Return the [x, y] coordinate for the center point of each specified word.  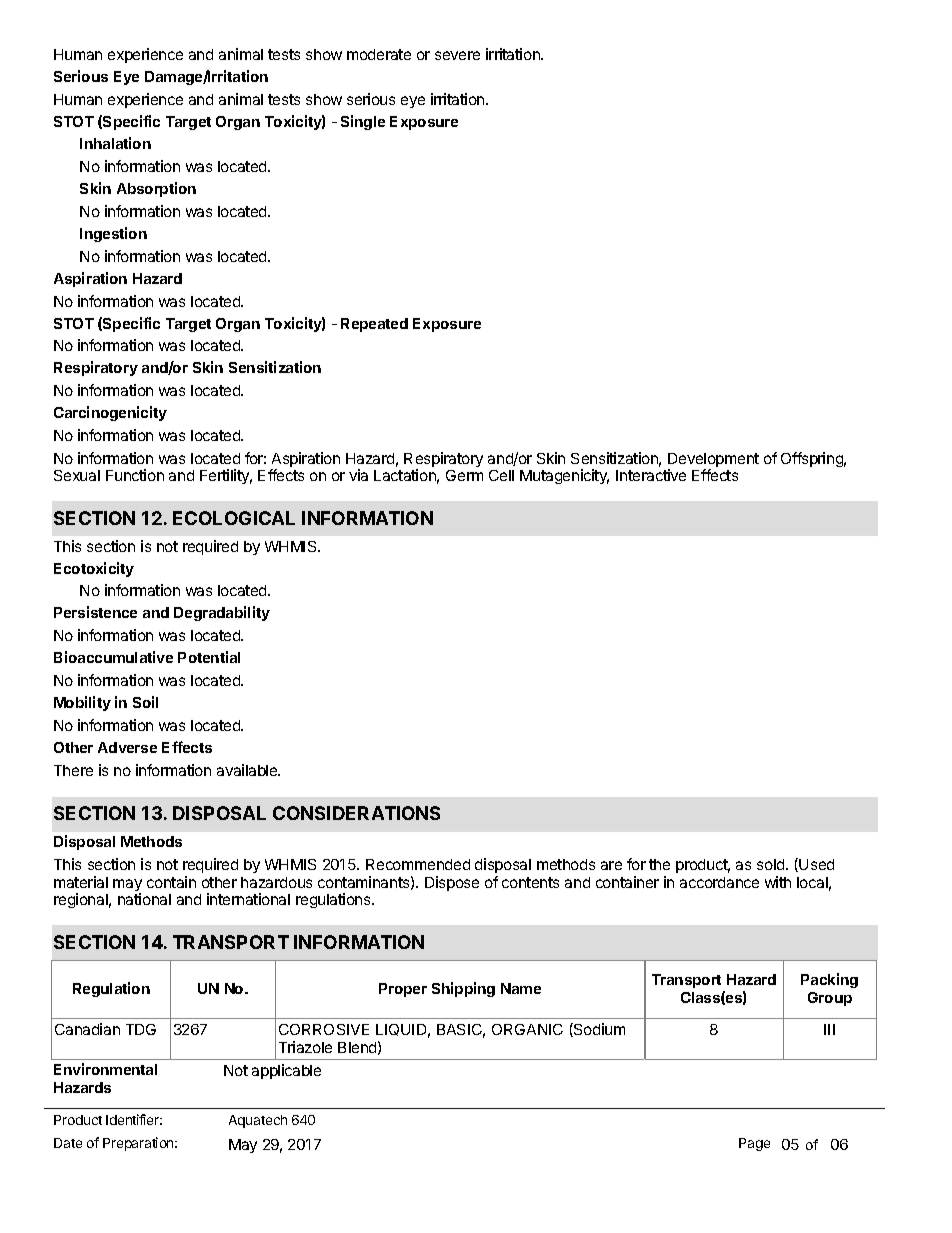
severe [457, 55]
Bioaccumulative [113, 657]
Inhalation [115, 143]
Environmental [105, 1069]
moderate [379, 54]
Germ [464, 475]
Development [713, 461]
